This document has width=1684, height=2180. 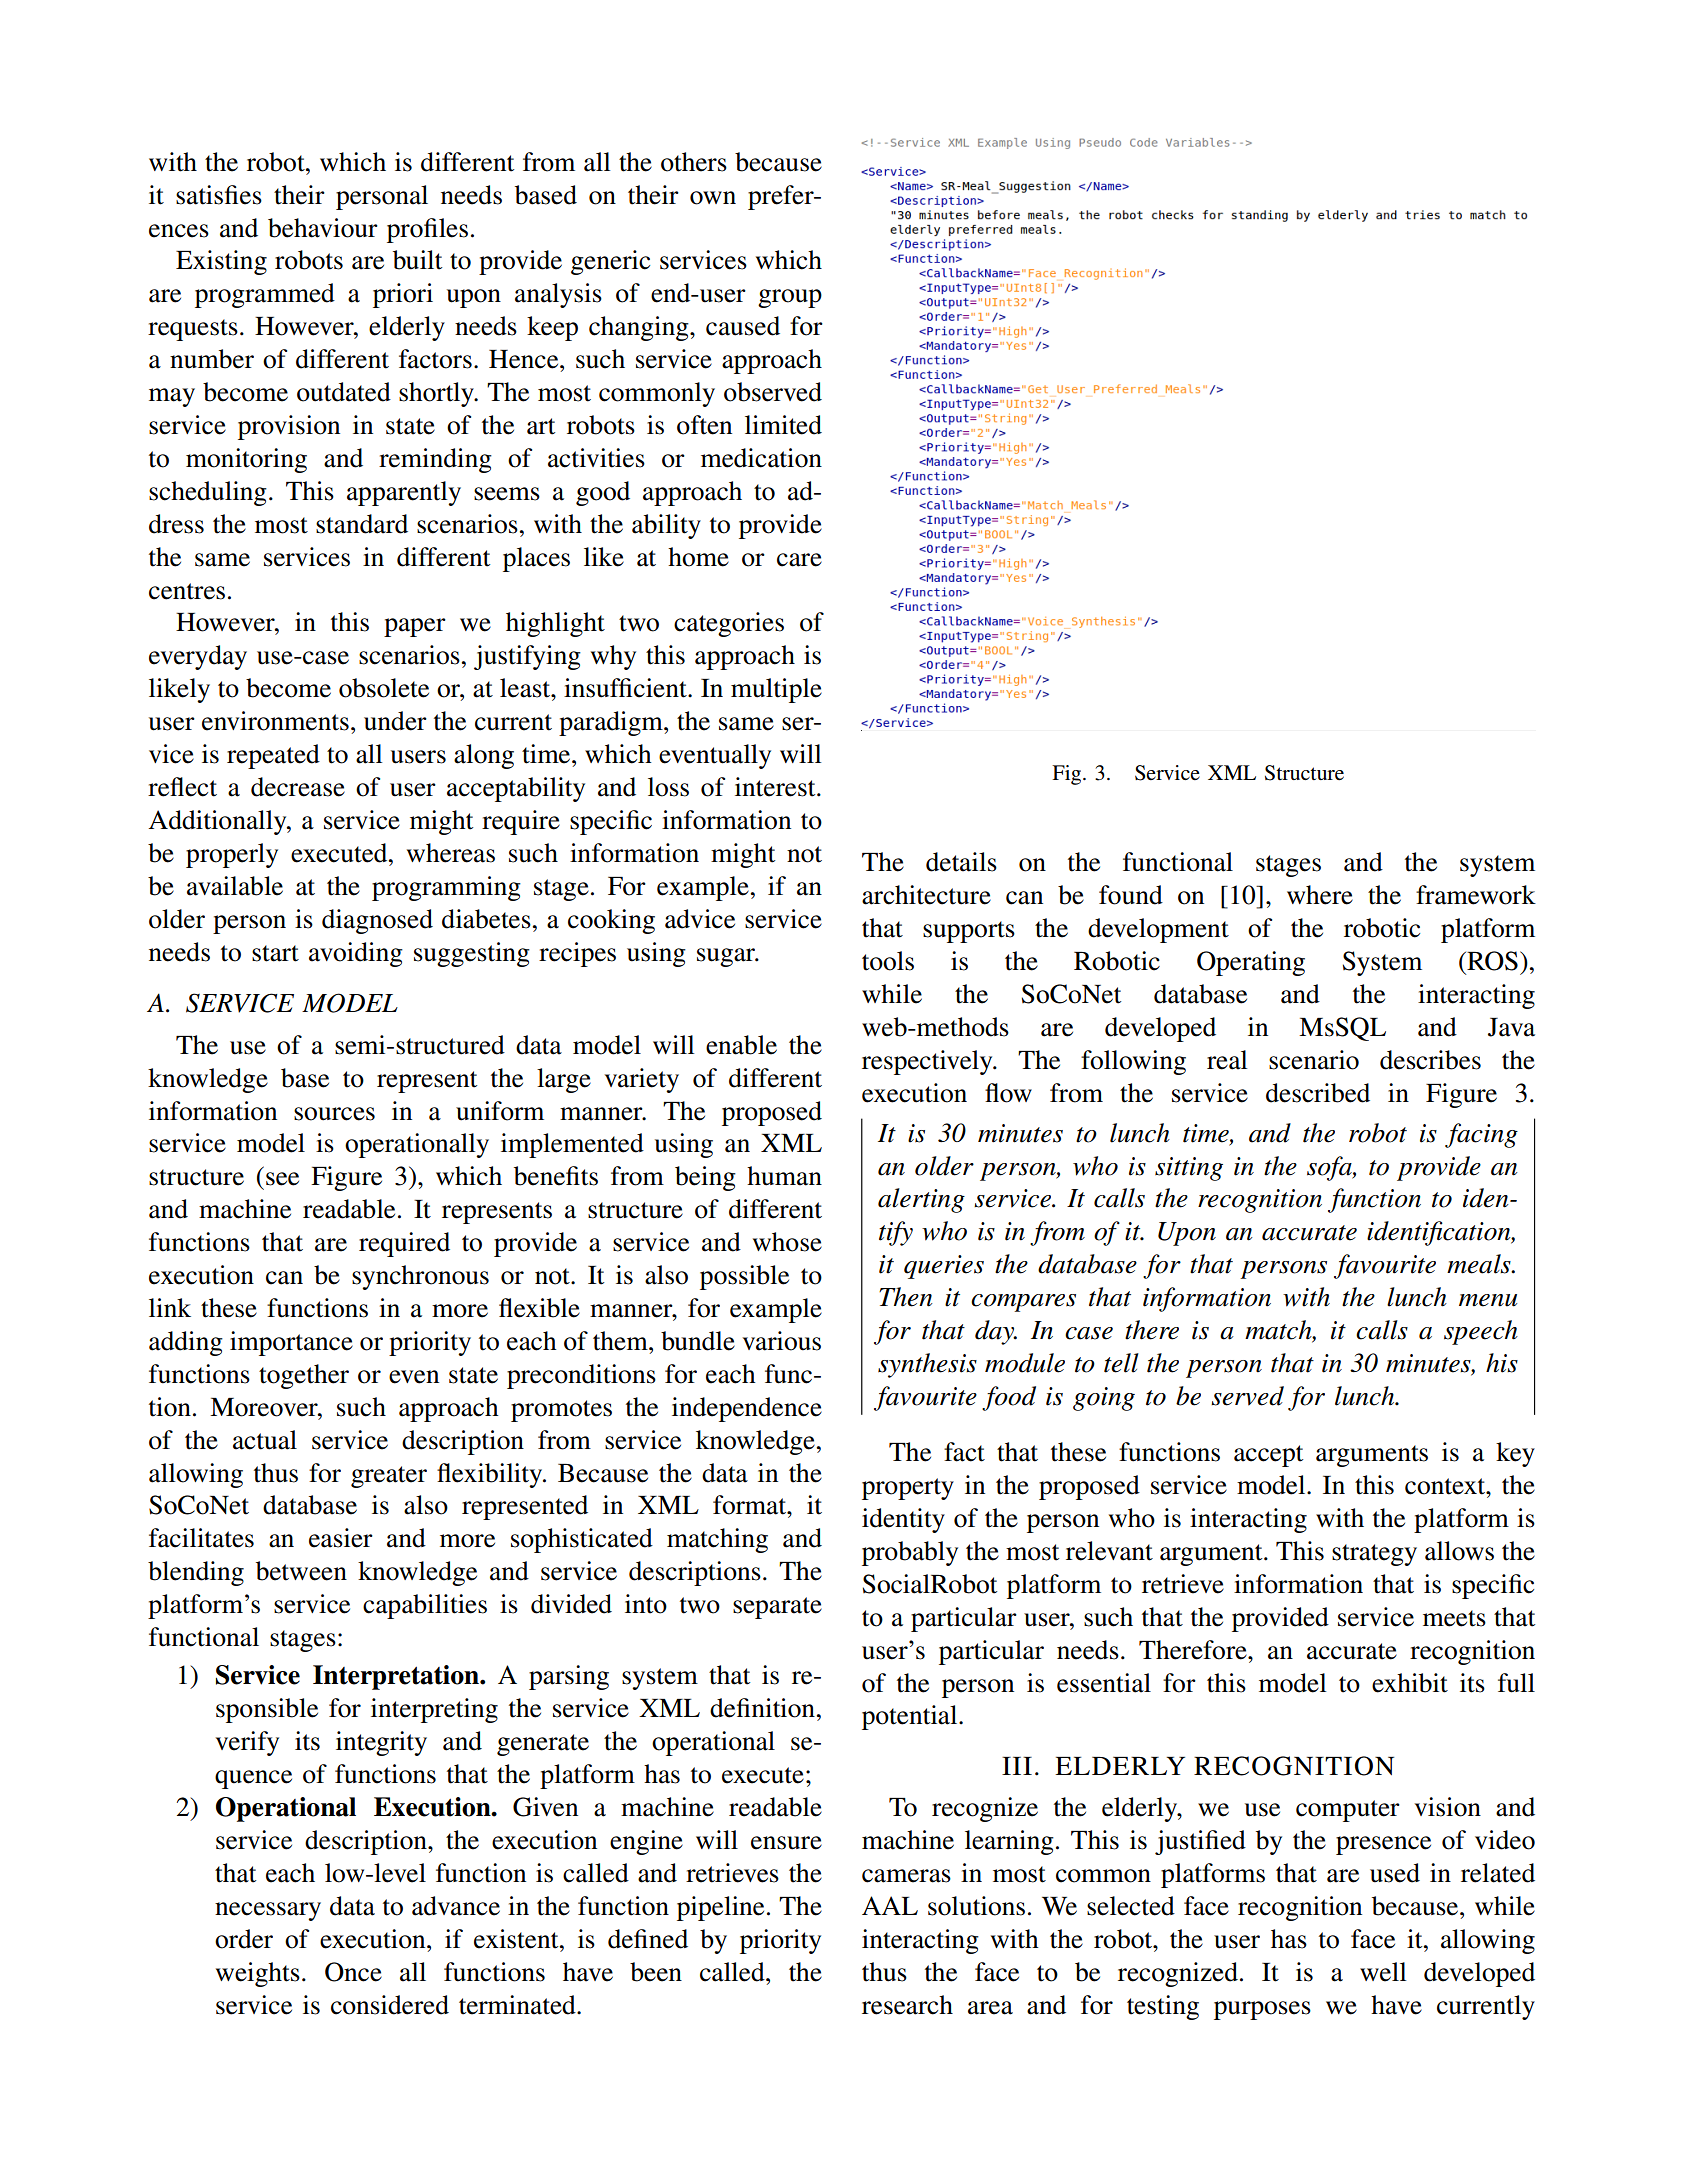 I want to click on own, so click(x=713, y=198).
